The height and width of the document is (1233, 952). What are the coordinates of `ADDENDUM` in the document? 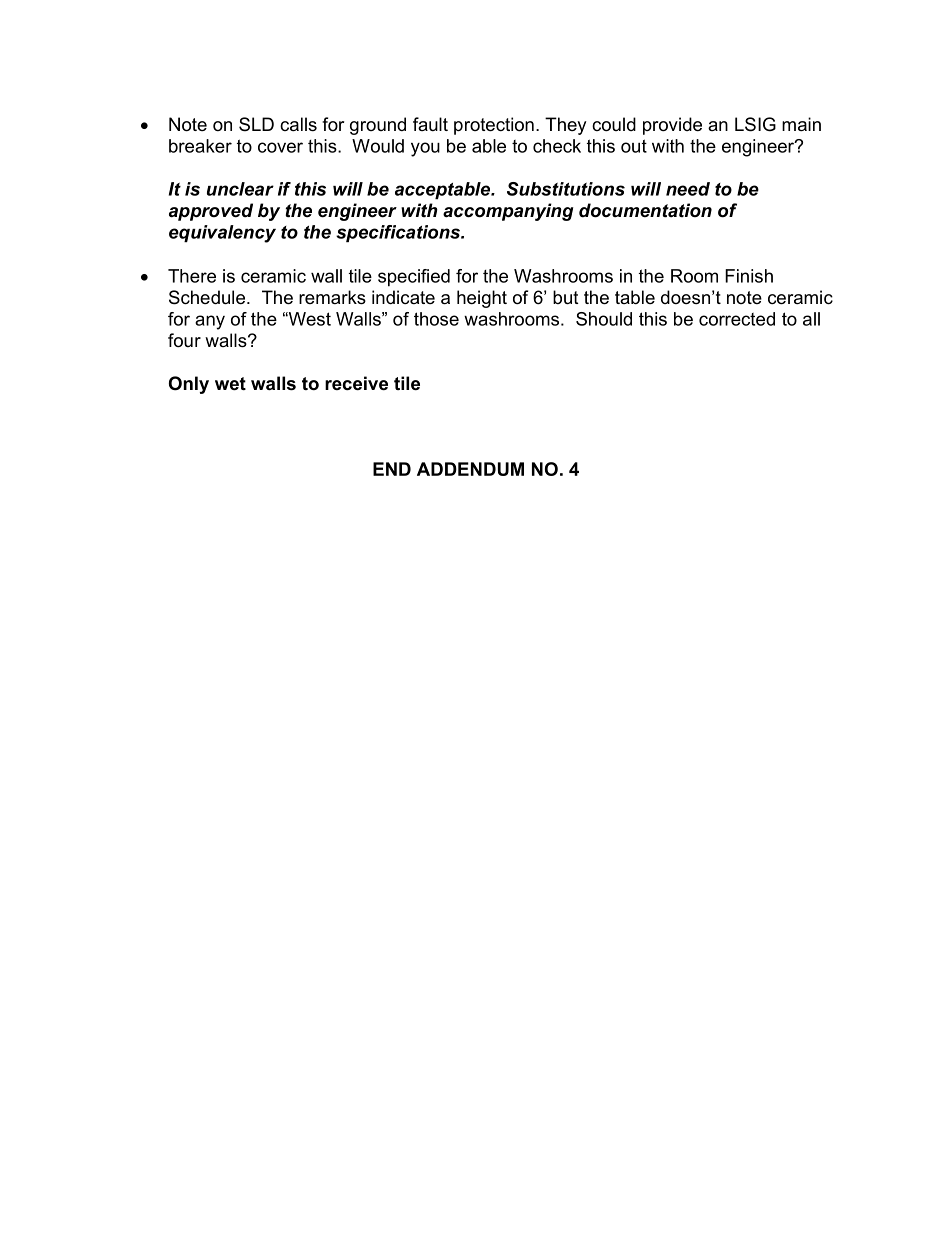 It's located at (470, 469).
